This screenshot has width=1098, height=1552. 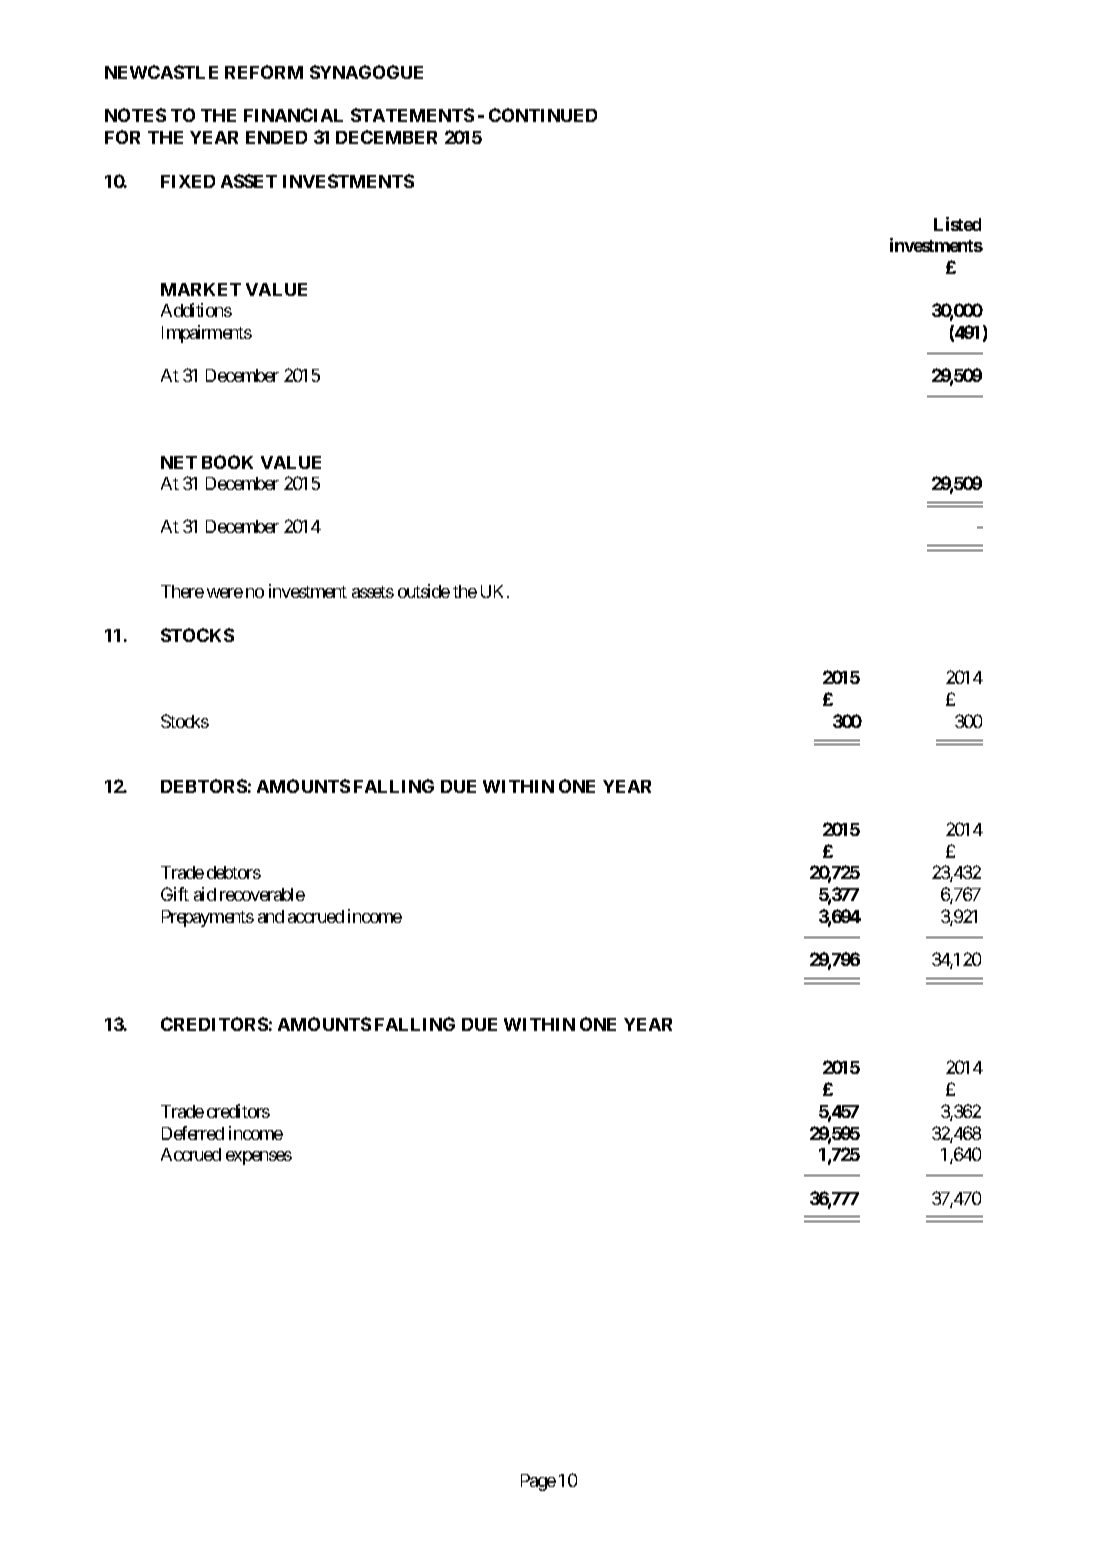 What do you see at coordinates (175, 894) in the screenshot?
I see `Gift` at bounding box center [175, 894].
